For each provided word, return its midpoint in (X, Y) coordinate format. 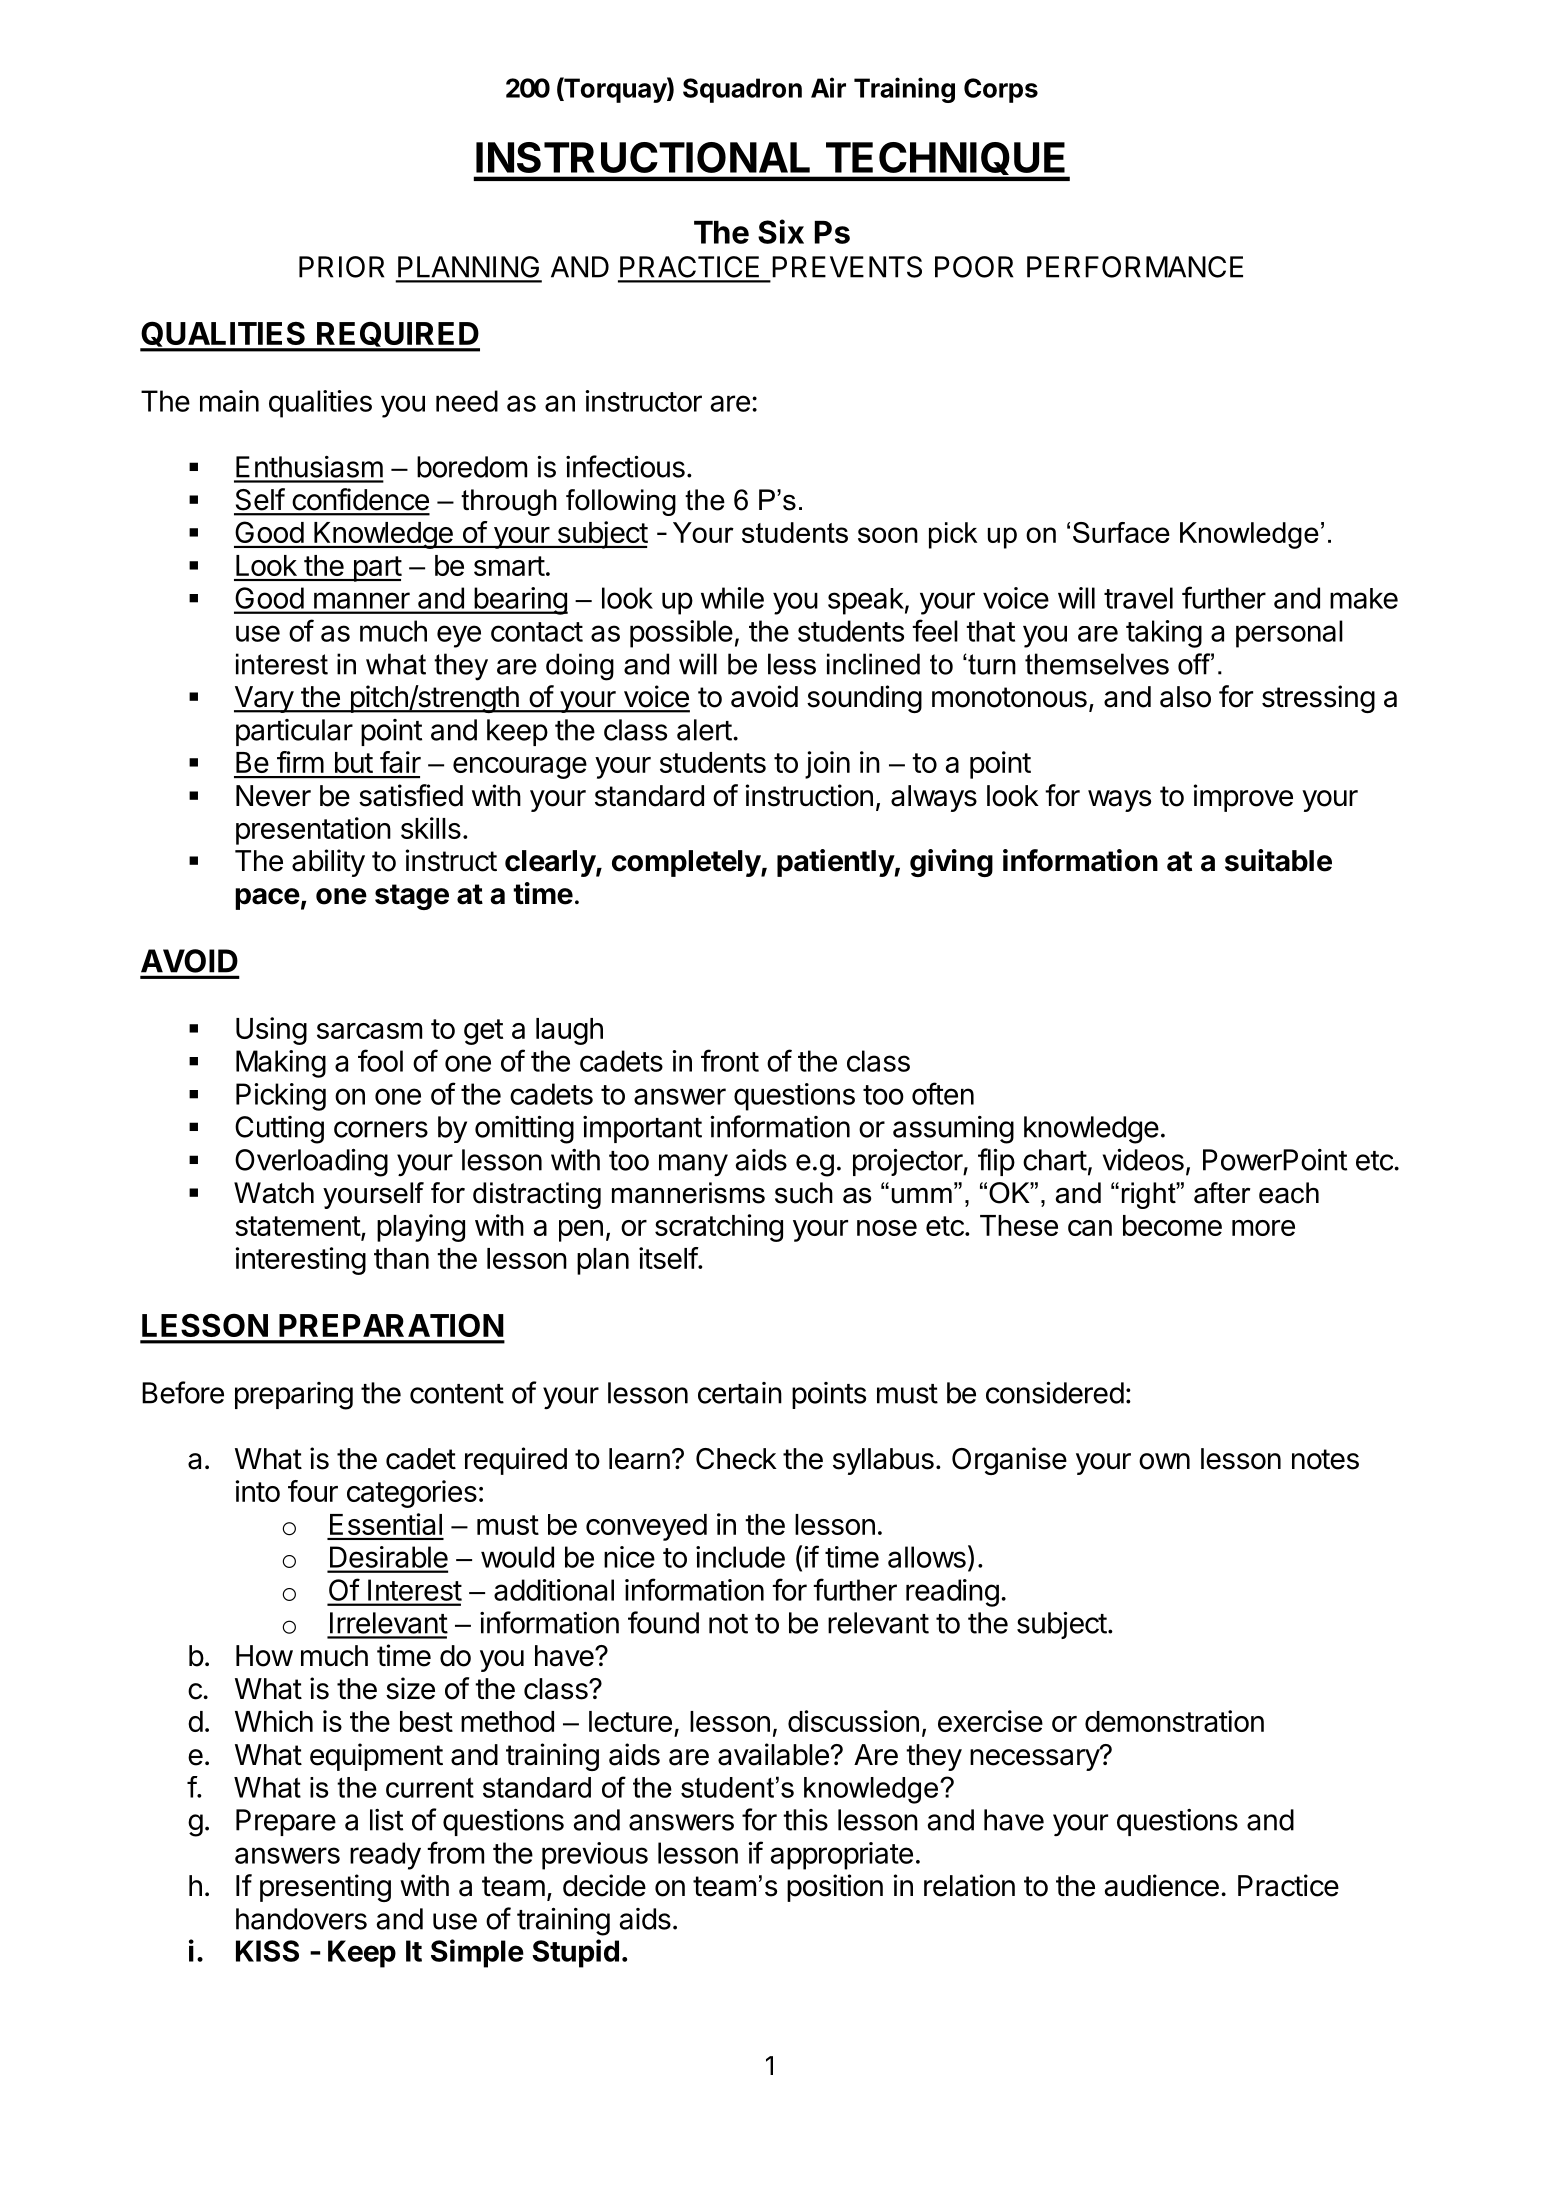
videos (1143, 1159)
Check (736, 1459)
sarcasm (369, 1031)
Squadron (742, 90)
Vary (264, 699)
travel (1138, 598)
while (732, 598)
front (730, 1060)
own (1164, 1461)
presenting (325, 1888)
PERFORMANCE (1135, 267)
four (313, 1491)
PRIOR (342, 267)
